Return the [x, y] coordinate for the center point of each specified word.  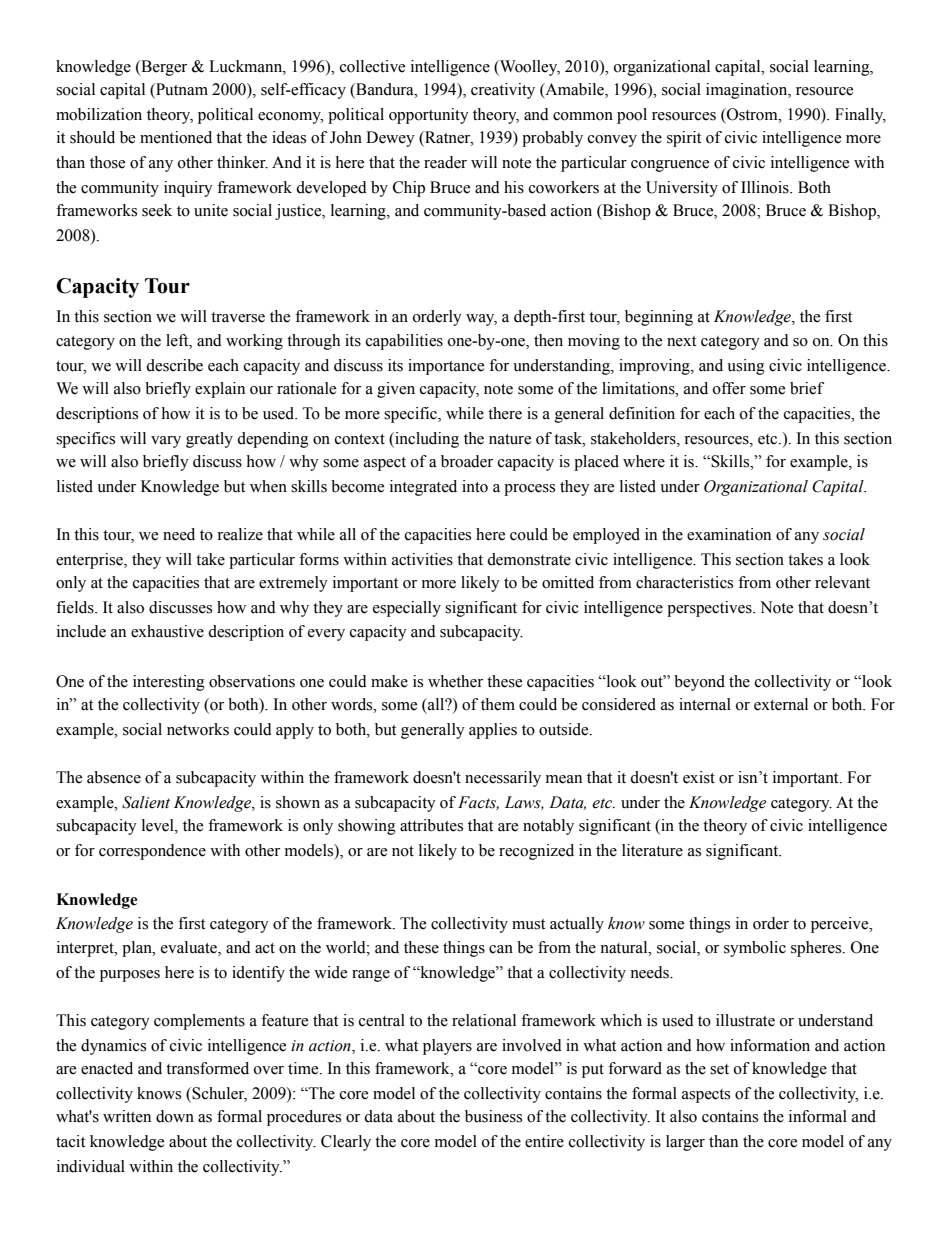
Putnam [181, 90]
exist [699, 777]
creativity [503, 91]
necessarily [503, 779]
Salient [146, 802]
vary [166, 442]
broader [467, 461]
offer [729, 388]
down [175, 1116]
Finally [860, 116]
